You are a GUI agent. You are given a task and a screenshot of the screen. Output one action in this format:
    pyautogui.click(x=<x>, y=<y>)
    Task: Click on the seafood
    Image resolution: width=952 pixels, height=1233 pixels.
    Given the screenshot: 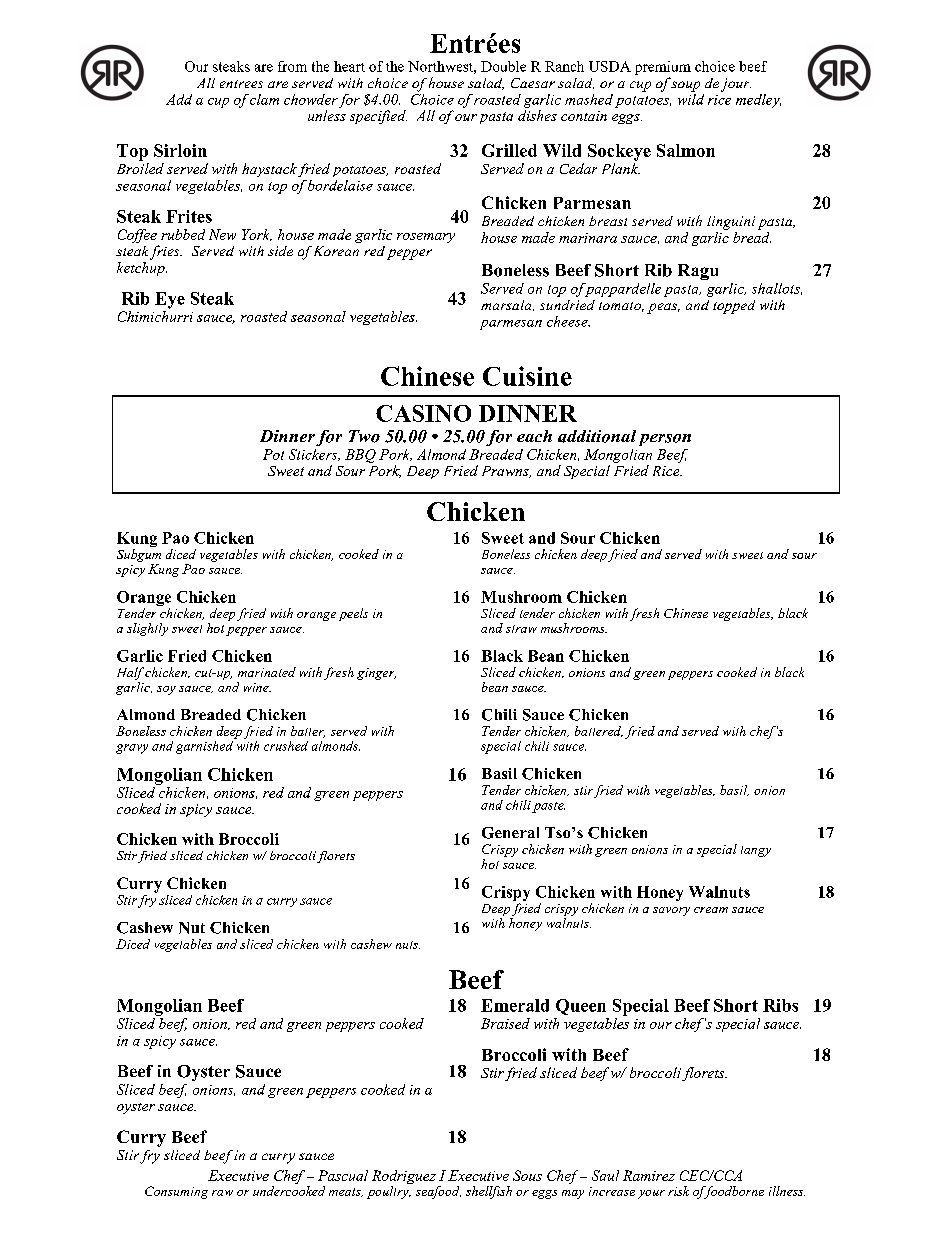 What is the action you would take?
    pyautogui.click(x=438, y=1192)
